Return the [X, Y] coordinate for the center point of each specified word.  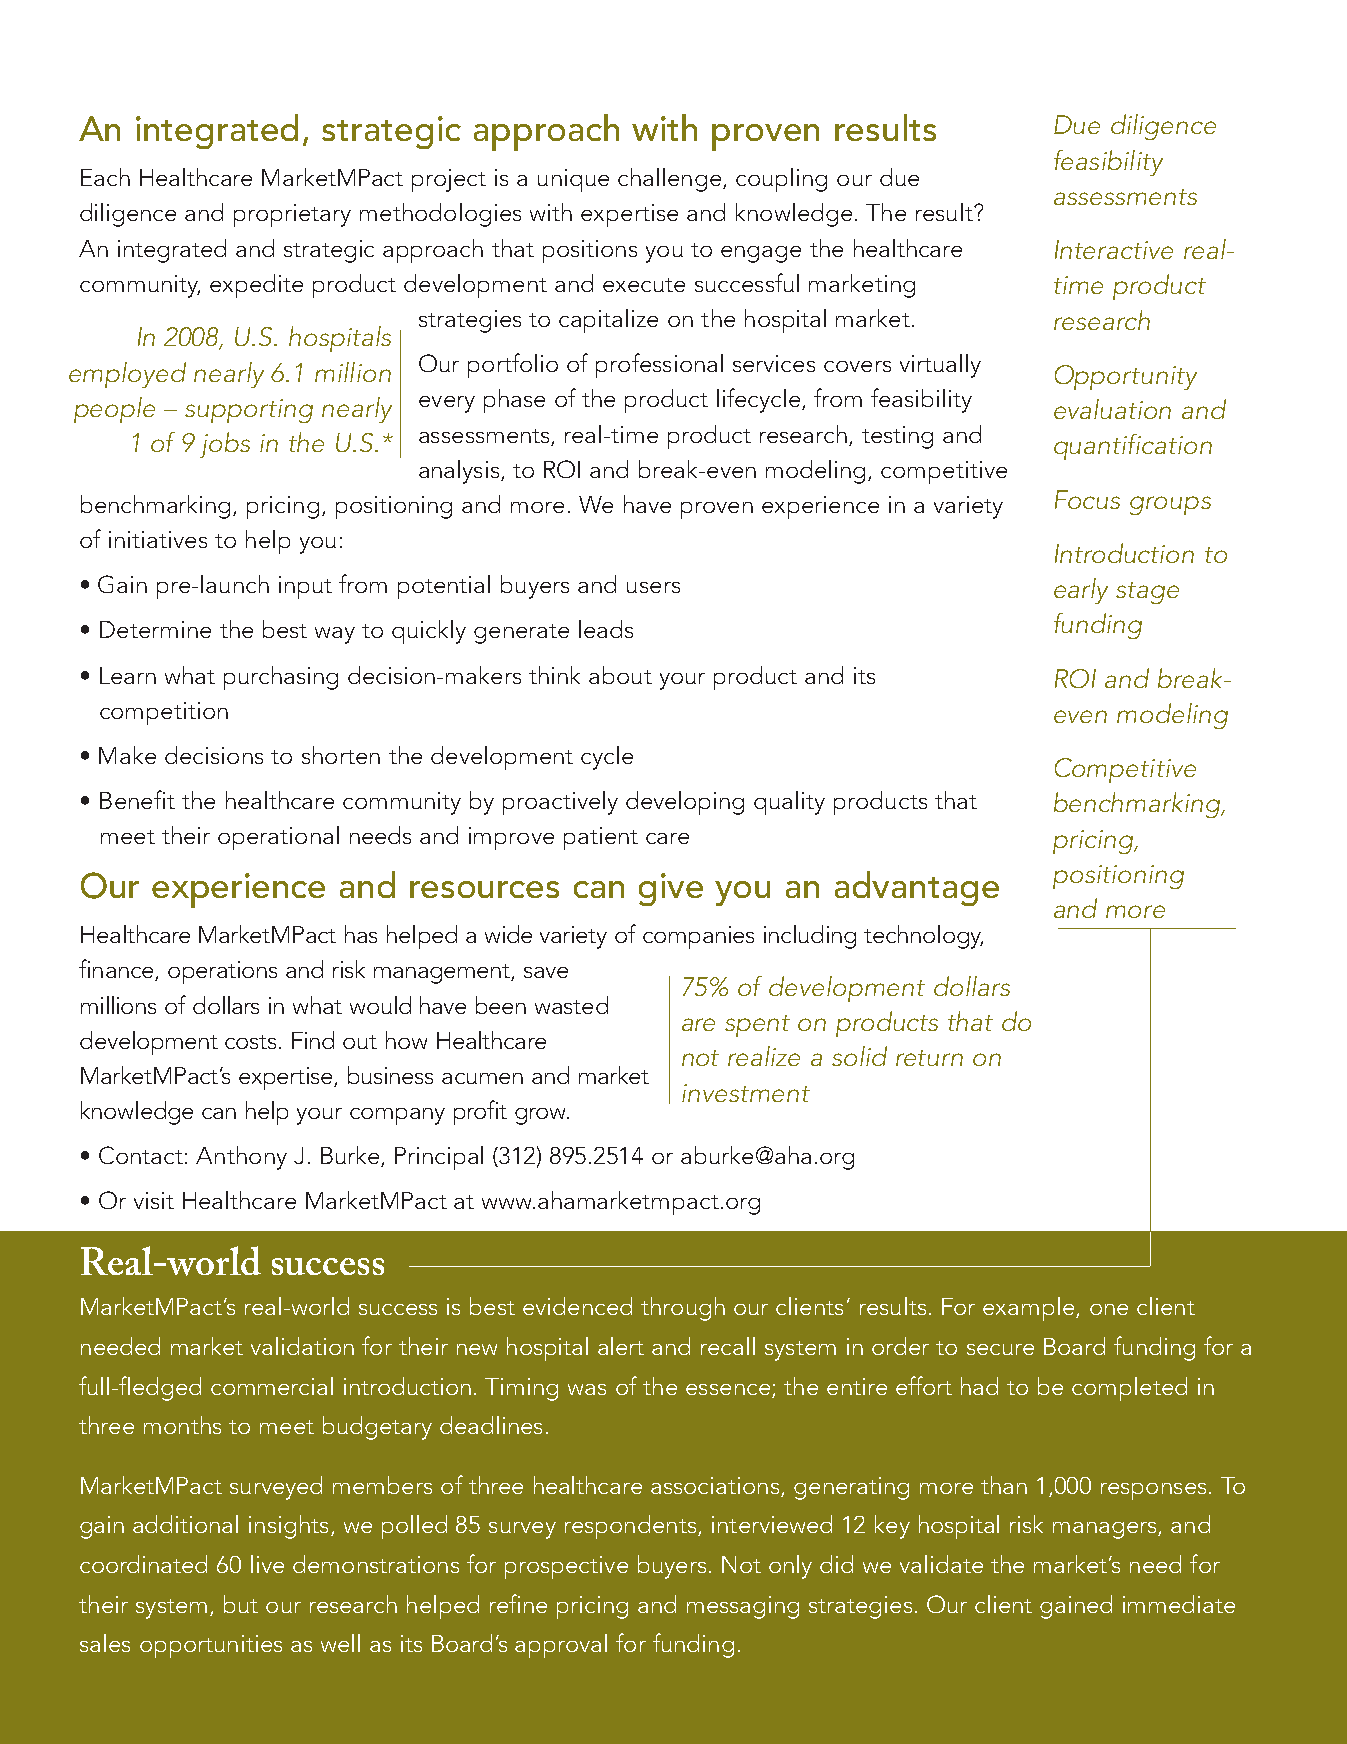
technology [923, 937]
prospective [566, 1567]
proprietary [292, 215]
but [241, 1604]
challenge [669, 180]
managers [1106, 1530]
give [671, 889]
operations [222, 972]
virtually [940, 366]
